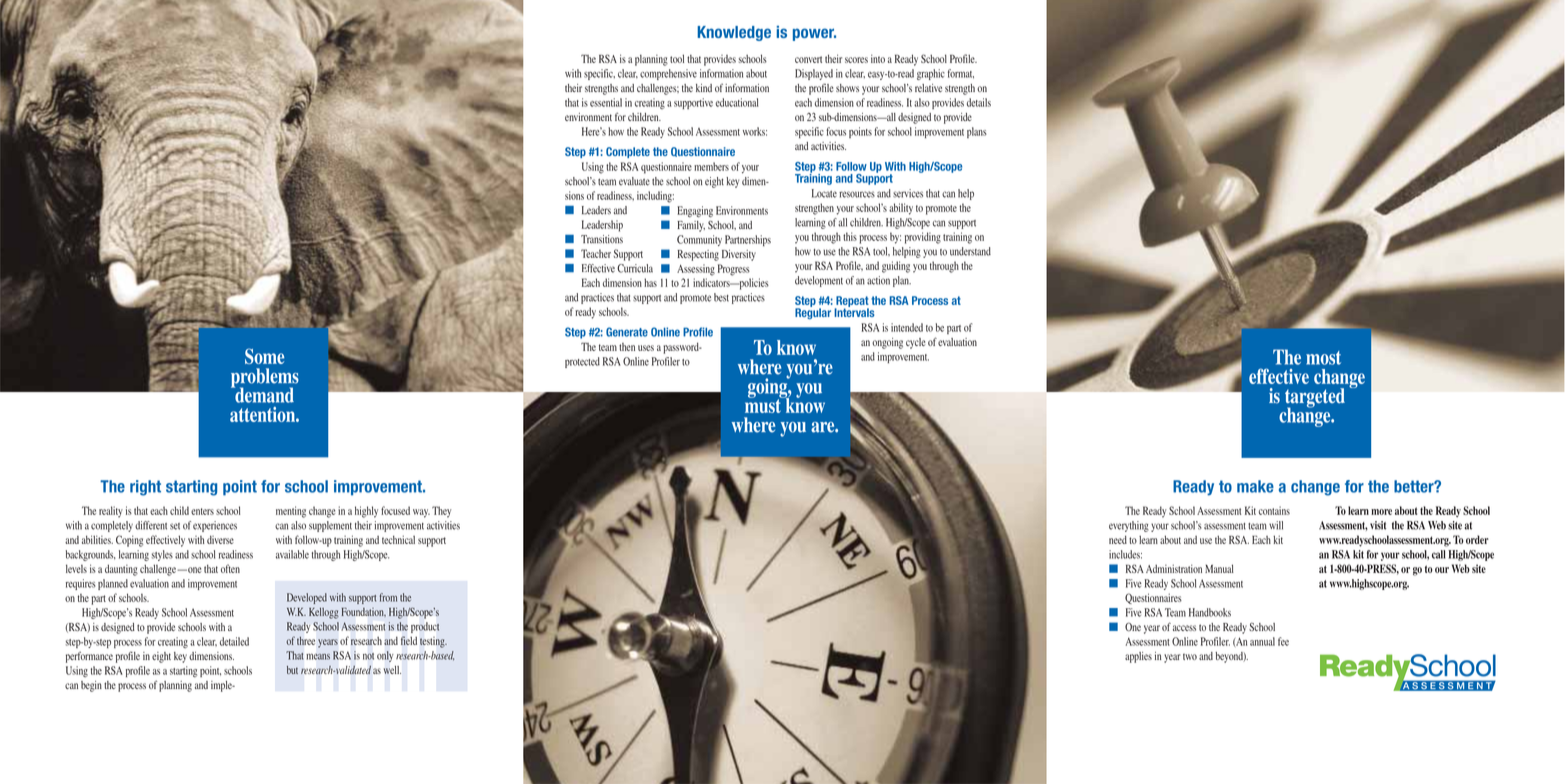 The width and height of the document is (1565, 784). Describe the element at coordinates (1323, 358) in the document. I see `most` at that location.
